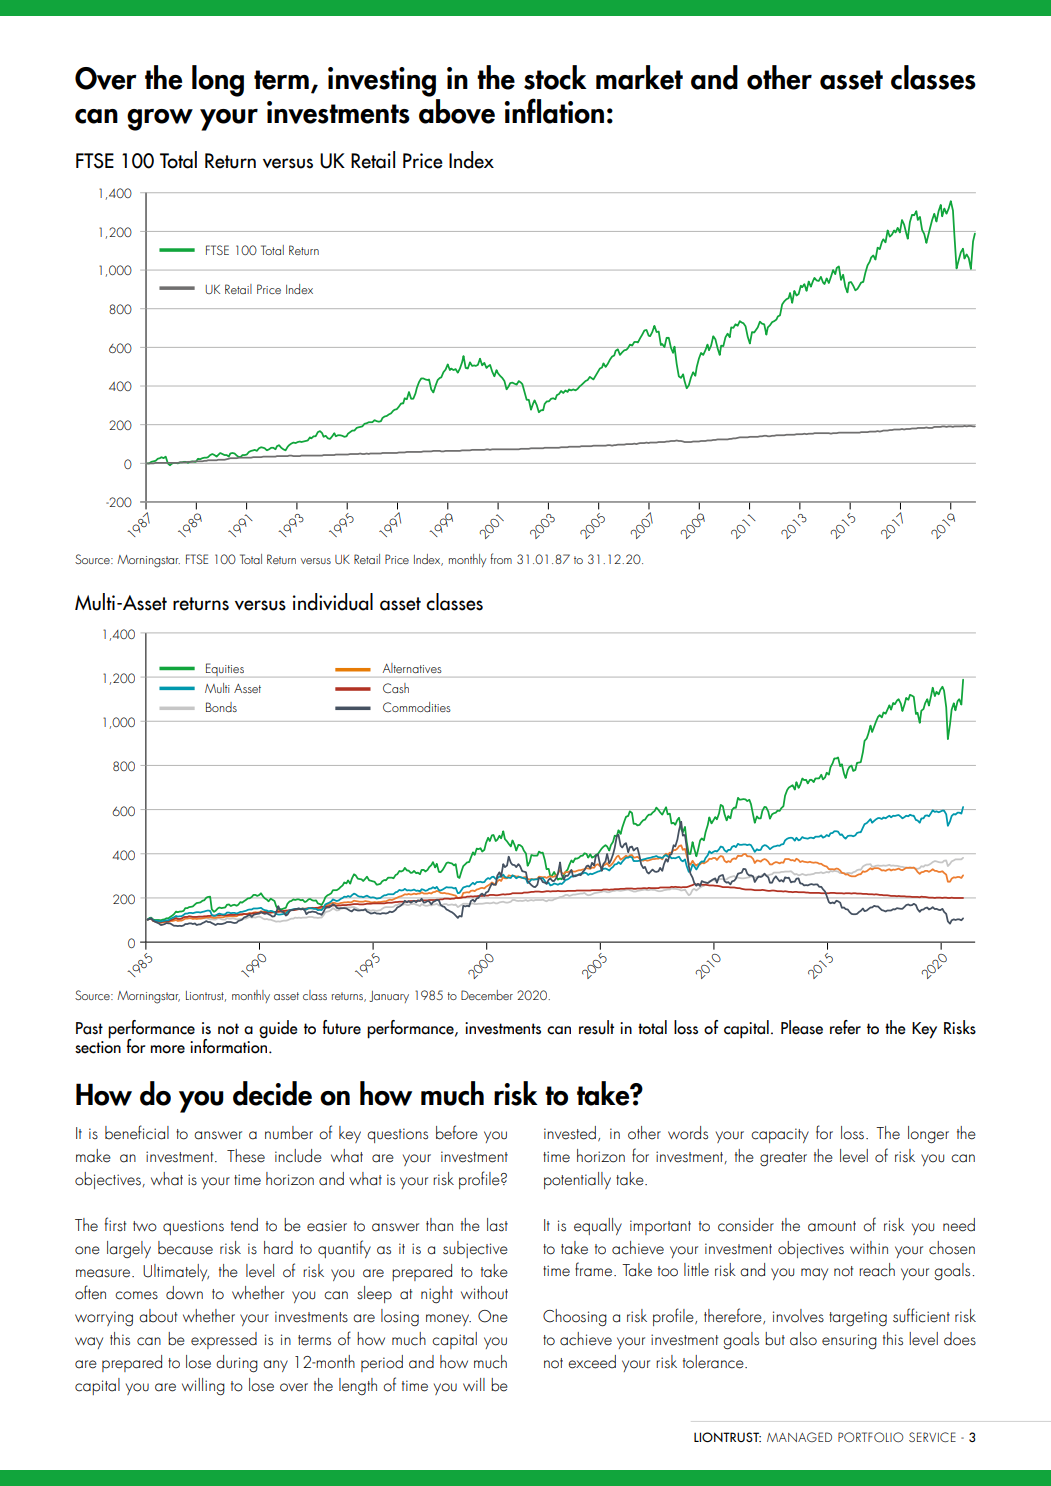 The image size is (1051, 1486). I want to click on during, so click(237, 1364).
